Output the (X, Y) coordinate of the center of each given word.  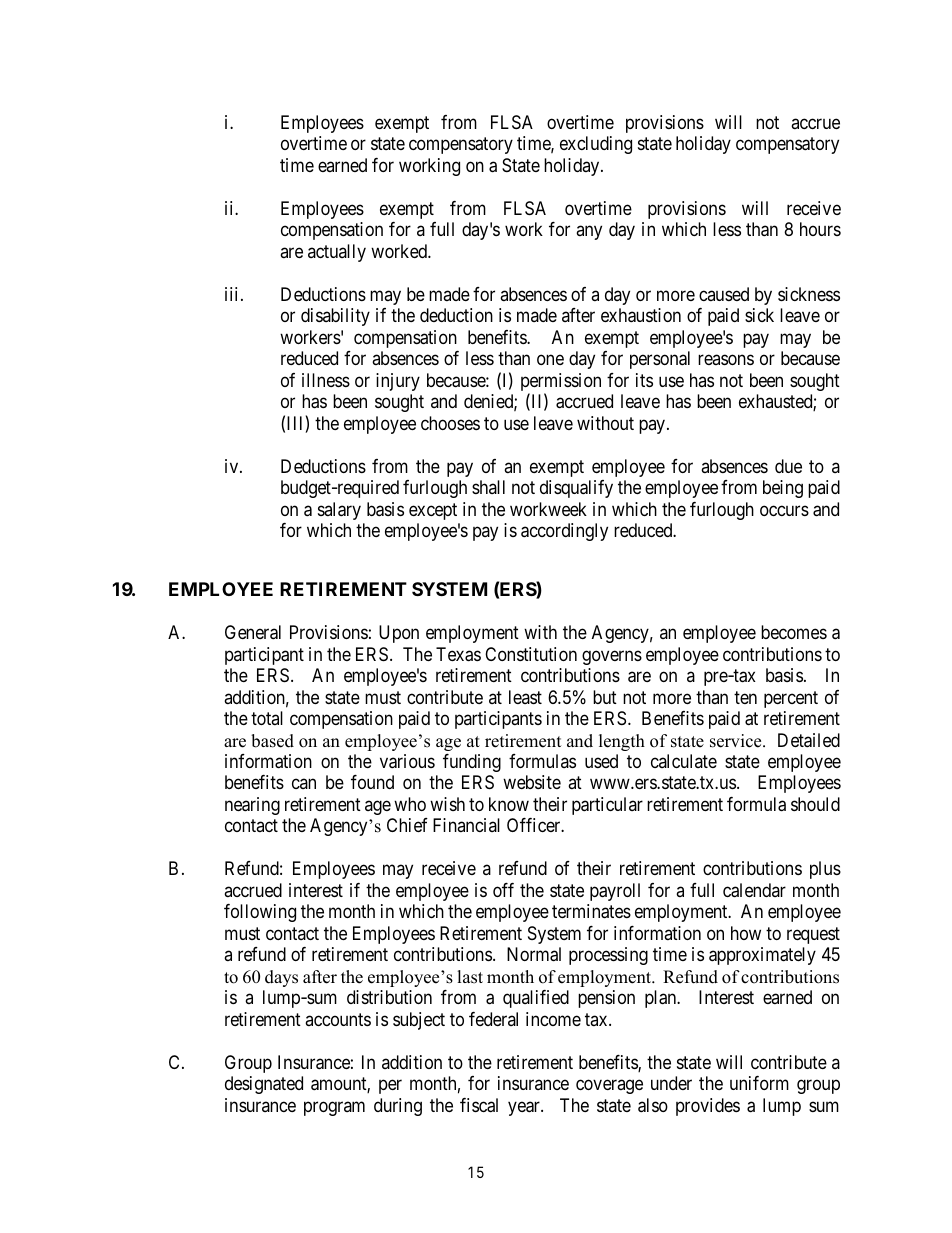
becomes (794, 632)
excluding (596, 145)
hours (820, 229)
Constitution (531, 654)
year (525, 1108)
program (334, 1108)
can (304, 784)
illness (326, 380)
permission (561, 383)
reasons (726, 360)
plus (825, 870)
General (253, 632)
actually (337, 253)
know (509, 804)
